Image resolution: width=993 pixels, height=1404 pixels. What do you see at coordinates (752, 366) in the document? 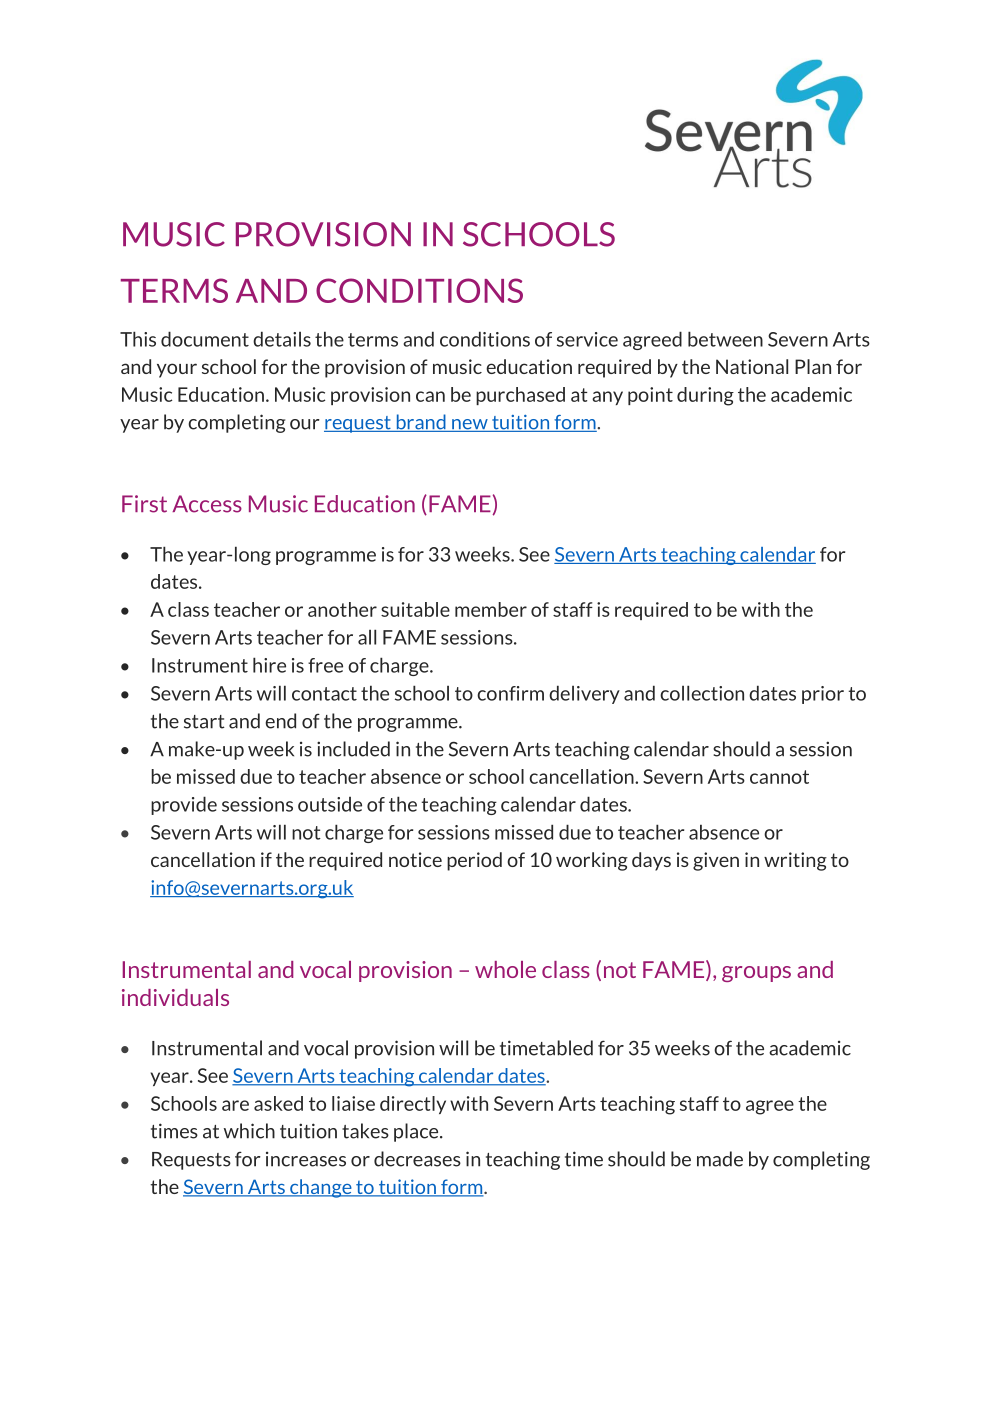
I see `National` at bounding box center [752, 366].
